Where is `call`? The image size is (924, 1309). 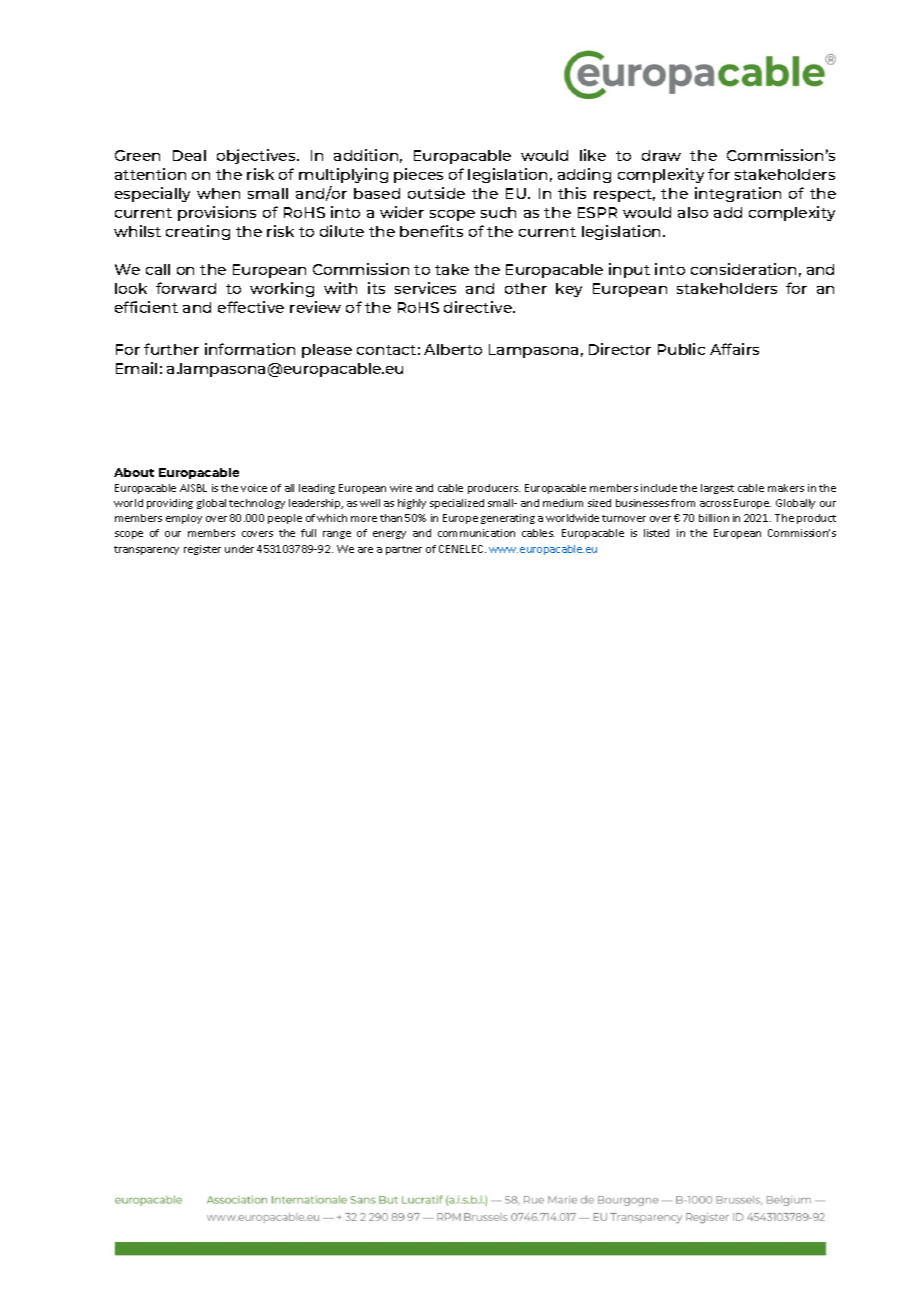 call is located at coordinates (158, 269).
